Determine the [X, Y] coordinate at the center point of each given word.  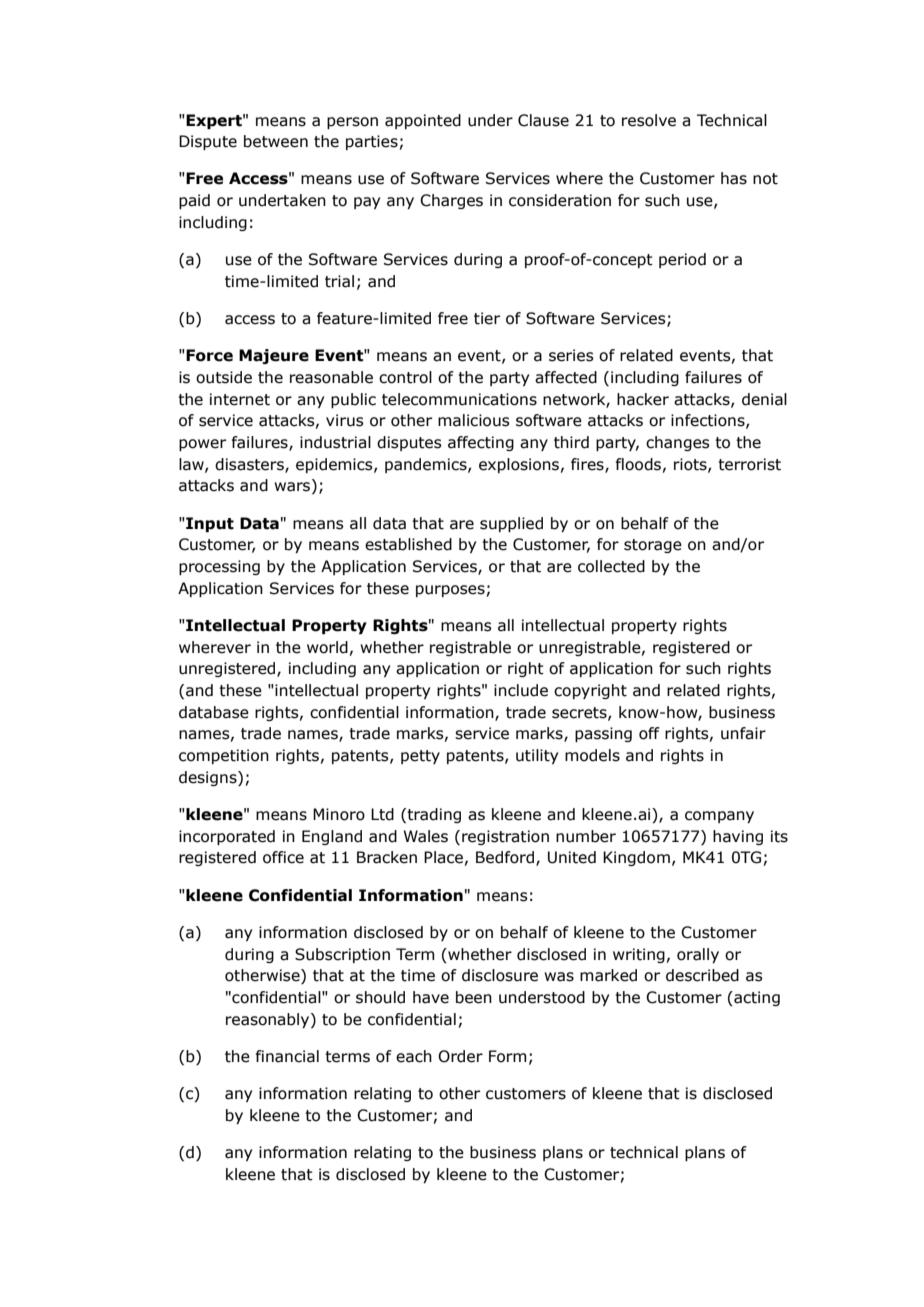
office [283, 857]
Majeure [274, 356]
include [521, 690]
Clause [543, 120]
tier [487, 318]
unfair [743, 733]
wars [293, 487]
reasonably [269, 1020]
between [276, 141]
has [734, 178]
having [738, 837]
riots [691, 465]
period [682, 260]
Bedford [506, 858]
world [327, 647]
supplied [511, 524]
